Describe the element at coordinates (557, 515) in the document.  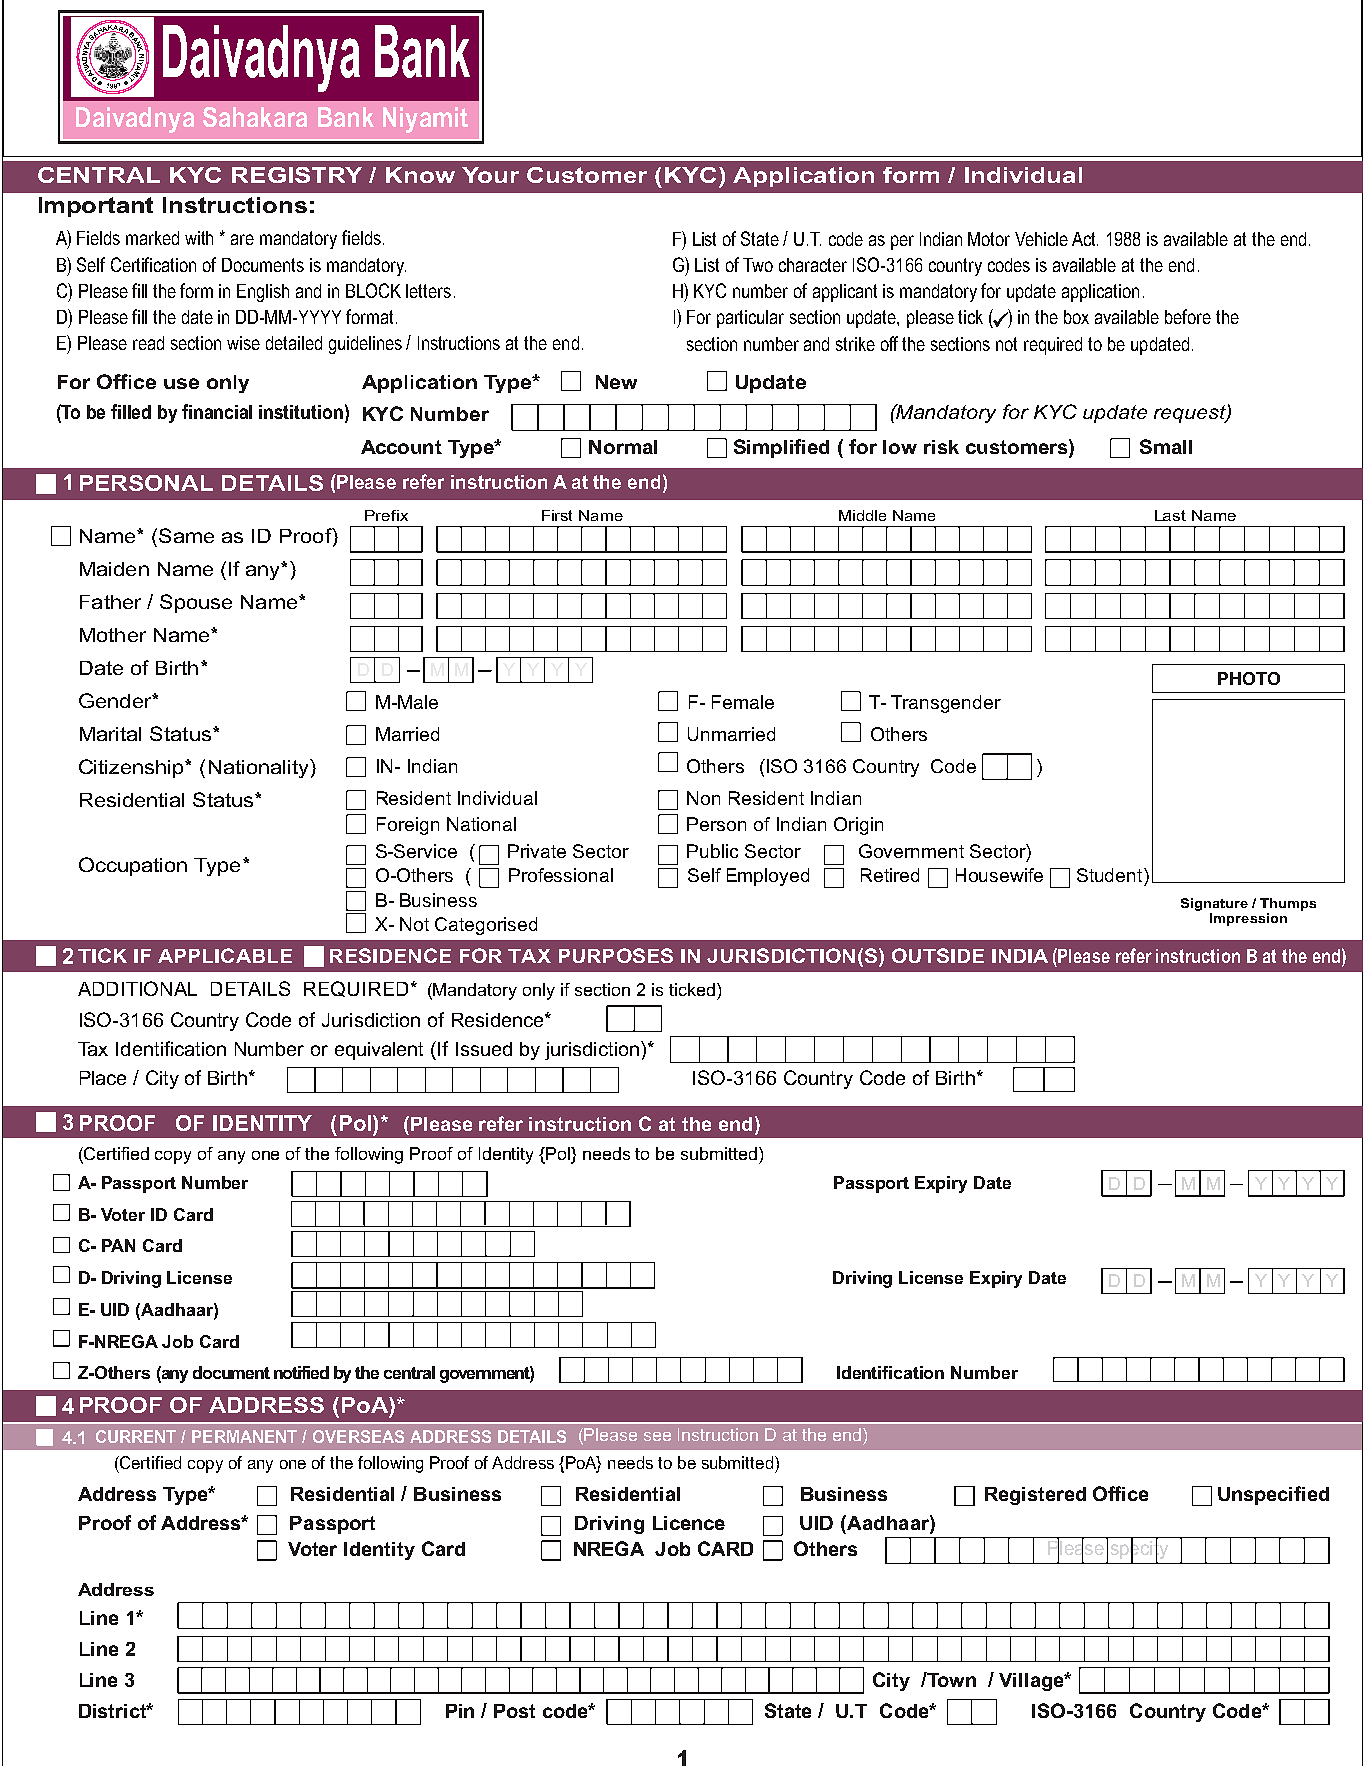
I see `First` at that location.
